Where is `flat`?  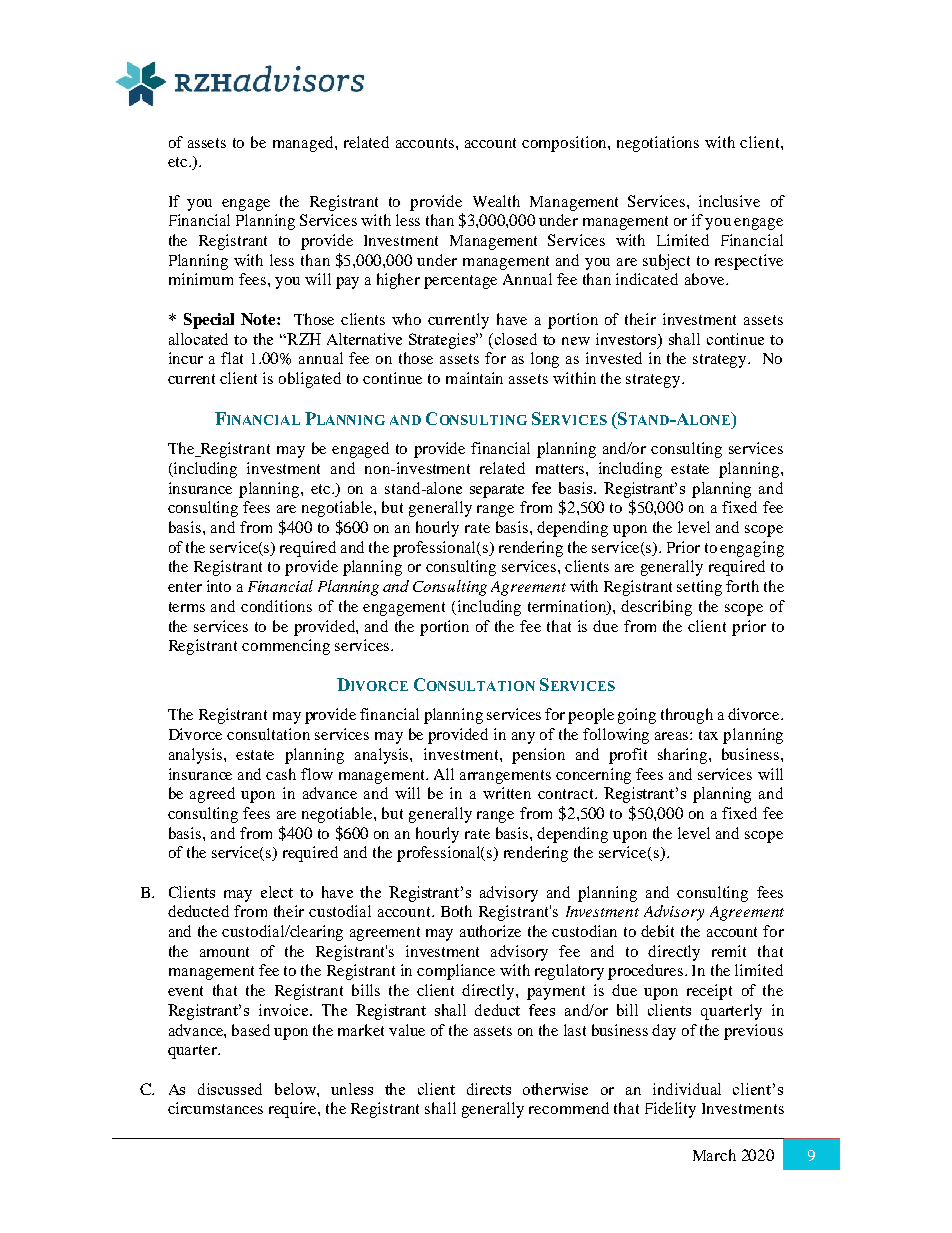
flat is located at coordinates (232, 358).
